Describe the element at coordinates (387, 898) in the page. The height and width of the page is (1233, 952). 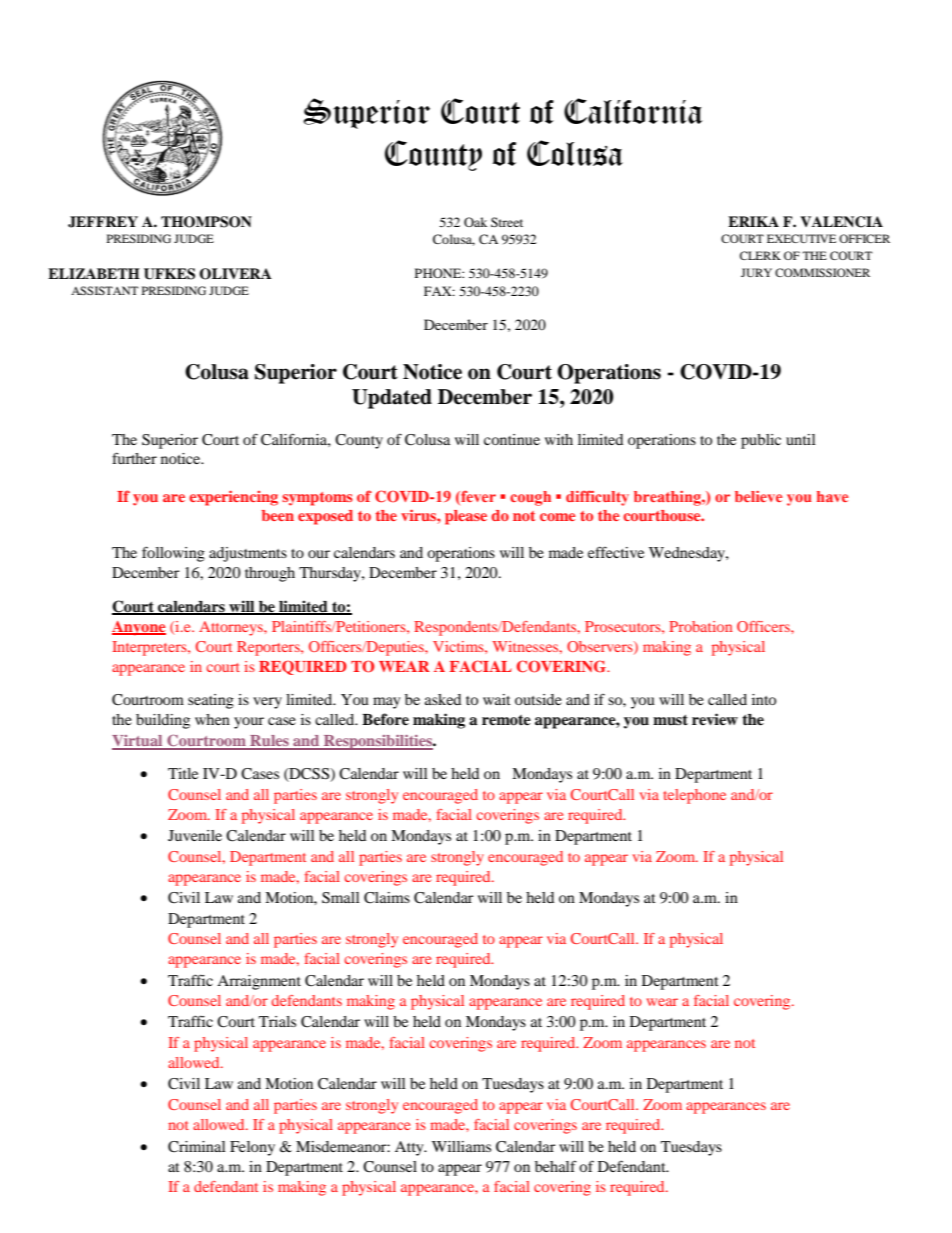
I see `Claims` at that location.
